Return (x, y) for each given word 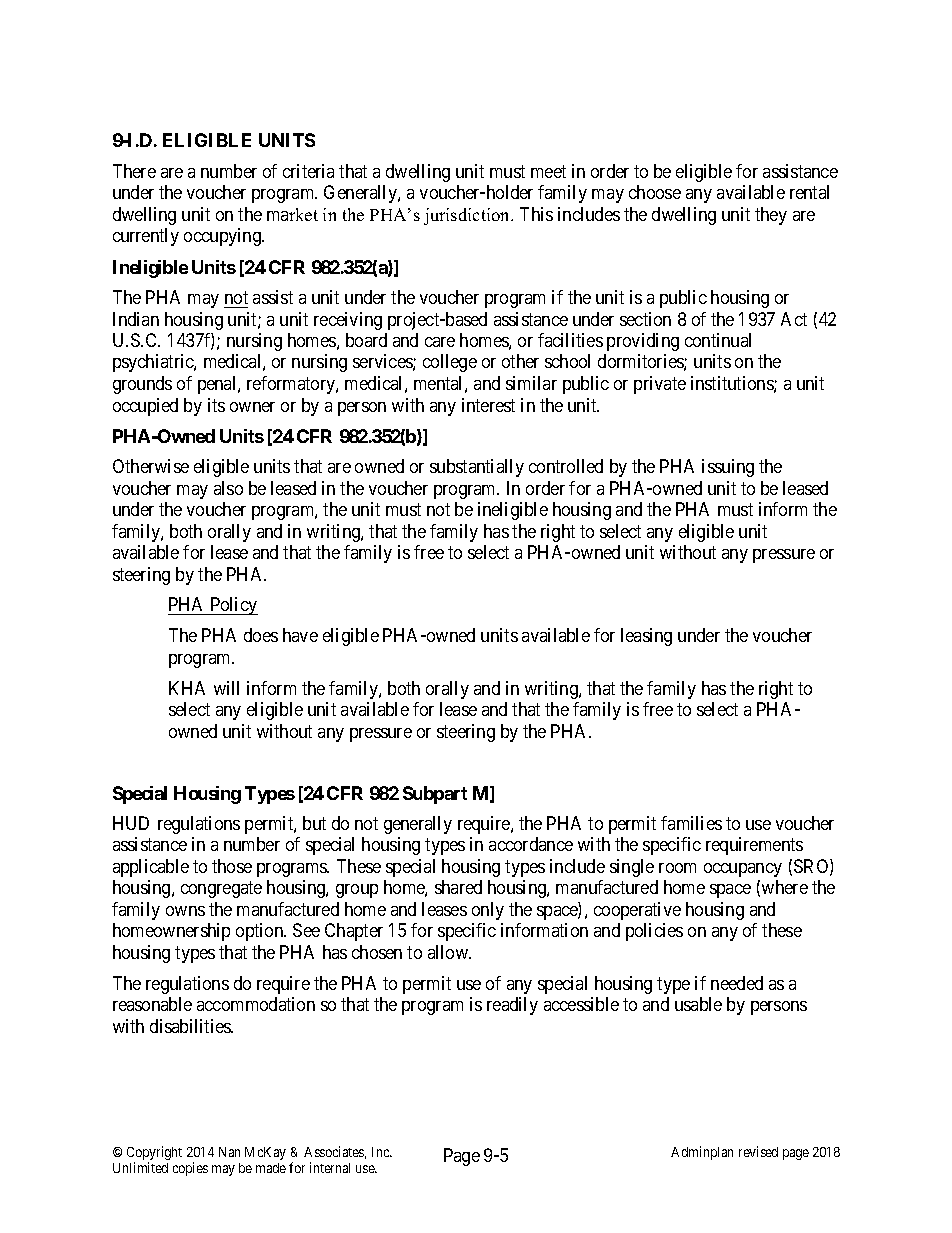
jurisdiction (468, 216)
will (226, 688)
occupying (224, 237)
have (300, 635)
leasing (646, 637)
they (771, 216)
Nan (229, 1152)
